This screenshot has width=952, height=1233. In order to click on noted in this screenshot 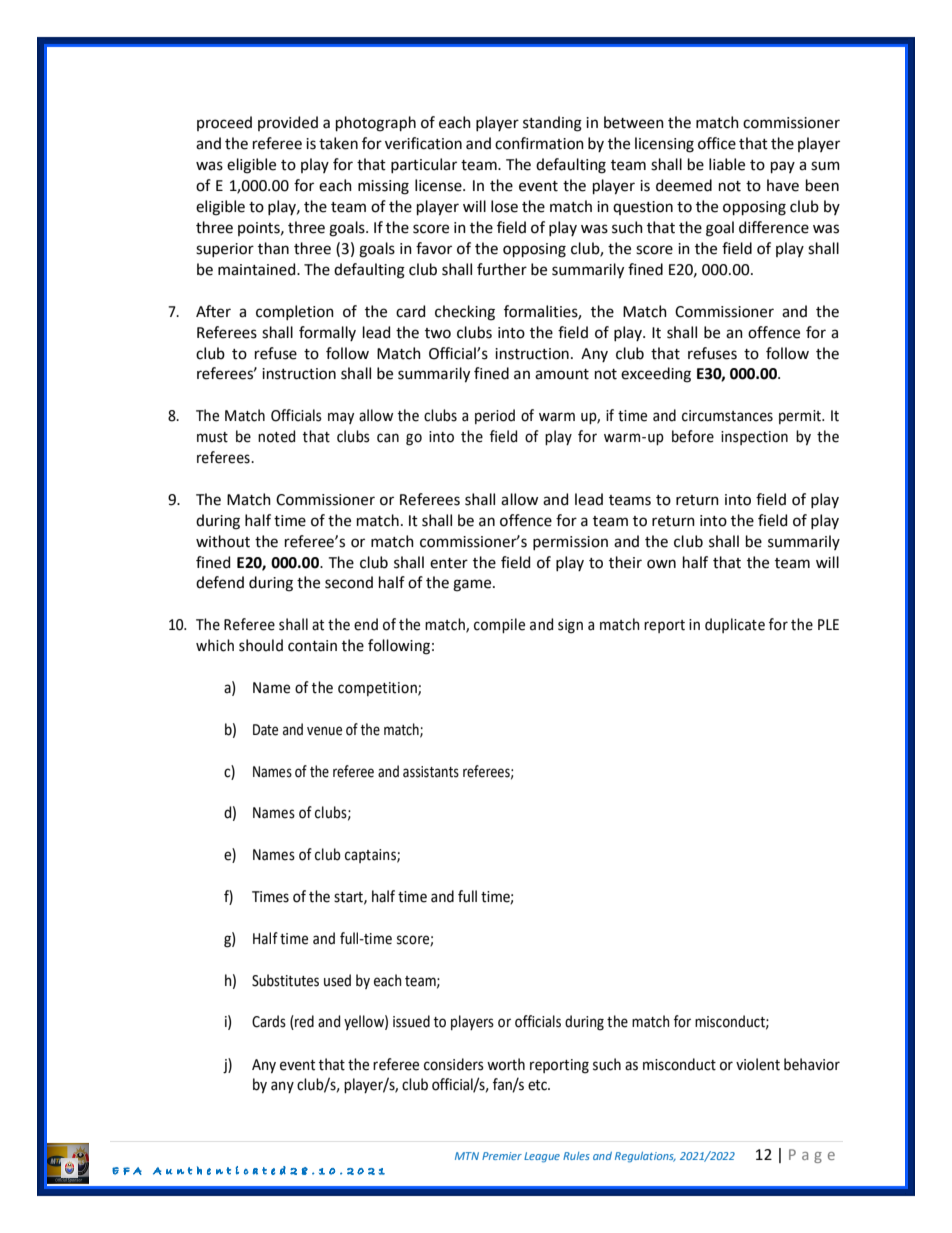, I will do `click(276, 436)`.
